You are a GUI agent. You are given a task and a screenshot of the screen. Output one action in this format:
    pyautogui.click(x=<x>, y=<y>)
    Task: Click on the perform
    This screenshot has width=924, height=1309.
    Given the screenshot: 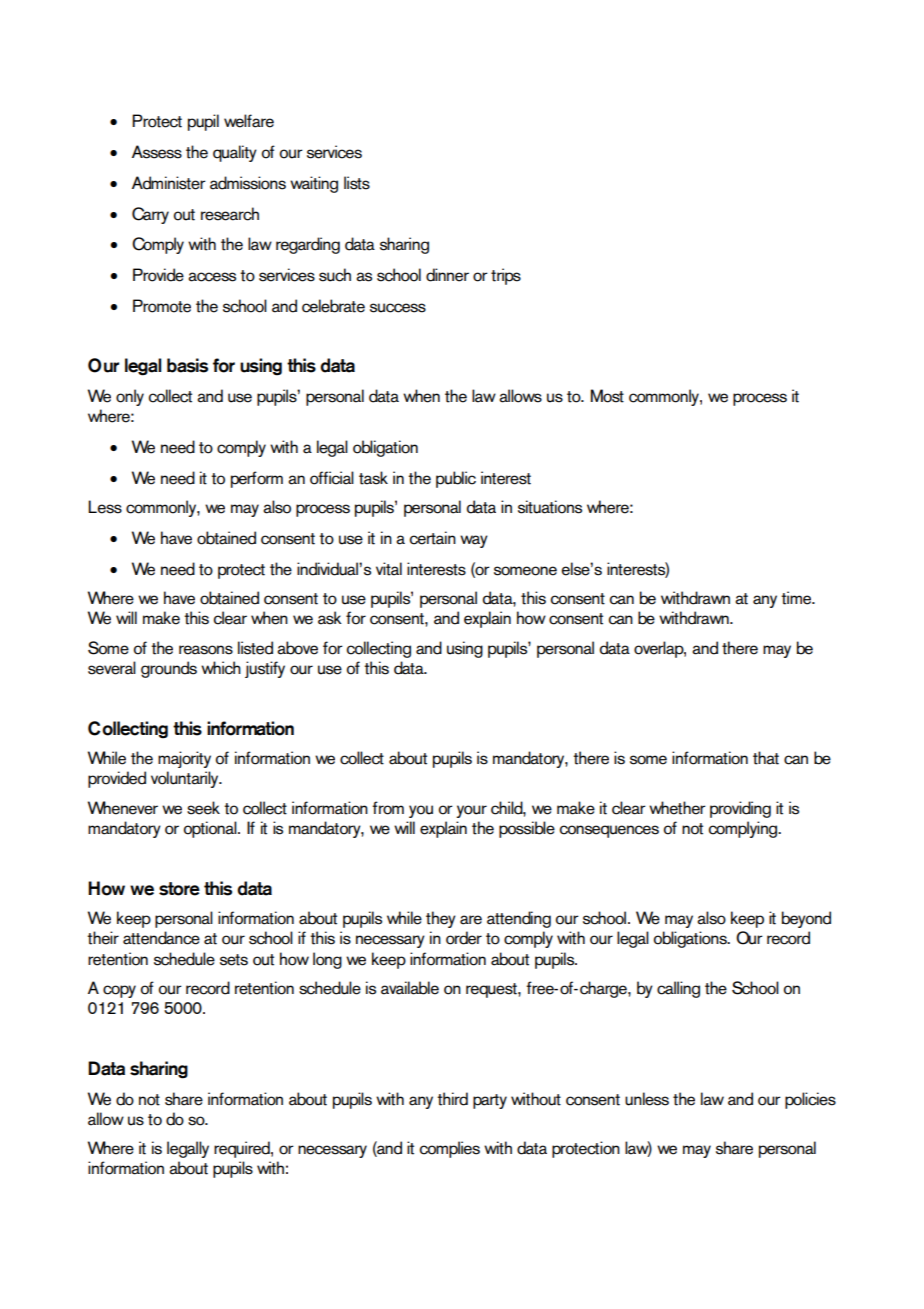 What is the action you would take?
    pyautogui.click(x=257, y=479)
